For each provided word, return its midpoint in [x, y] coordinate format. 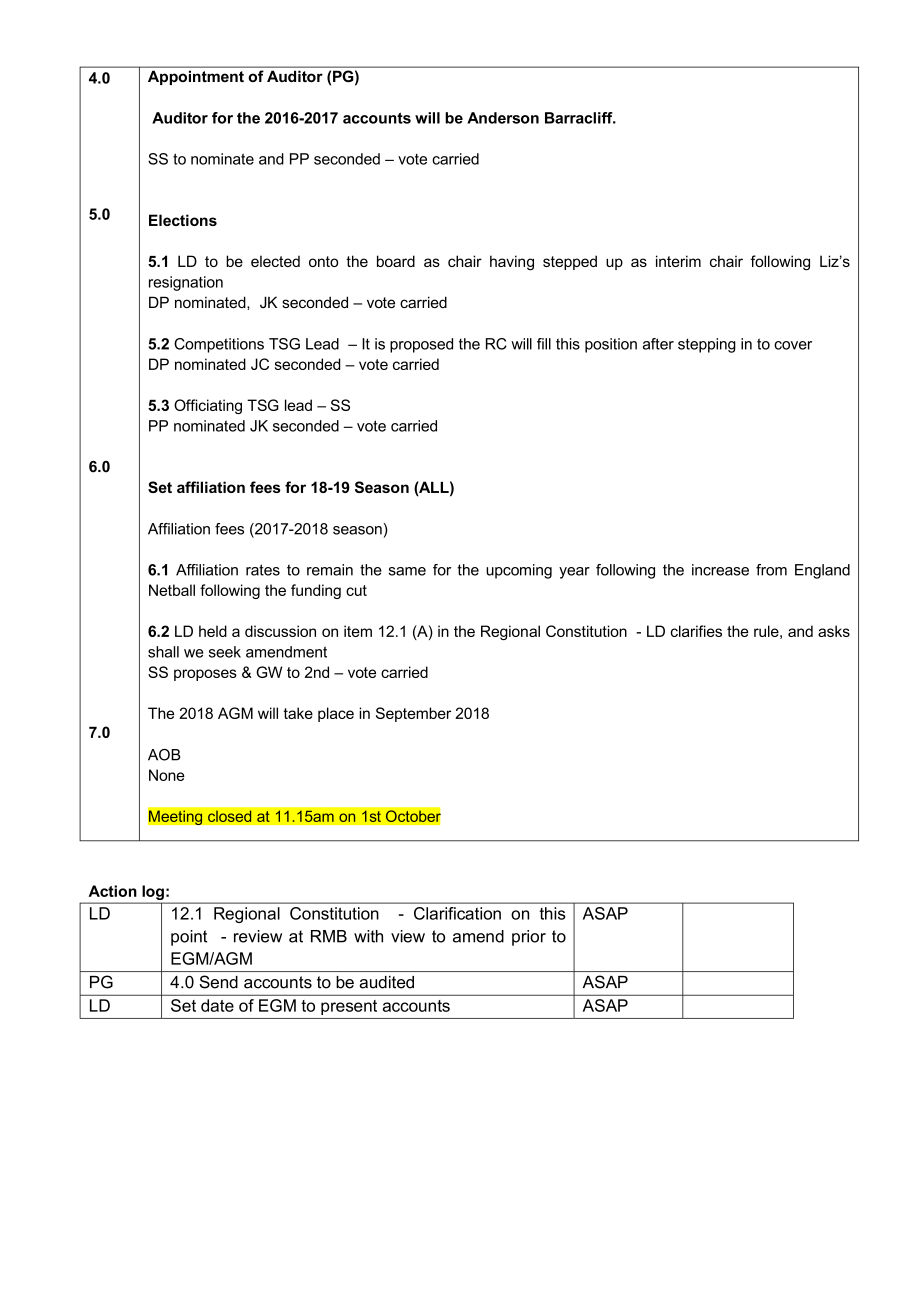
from [771, 570]
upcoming [519, 571]
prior [529, 938]
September [413, 714]
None [167, 775]
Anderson [503, 118]
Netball [172, 590]
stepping [707, 345]
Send [219, 982]
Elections [183, 220]
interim [678, 261]
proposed [421, 345]
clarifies [696, 631]
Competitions [219, 345]
